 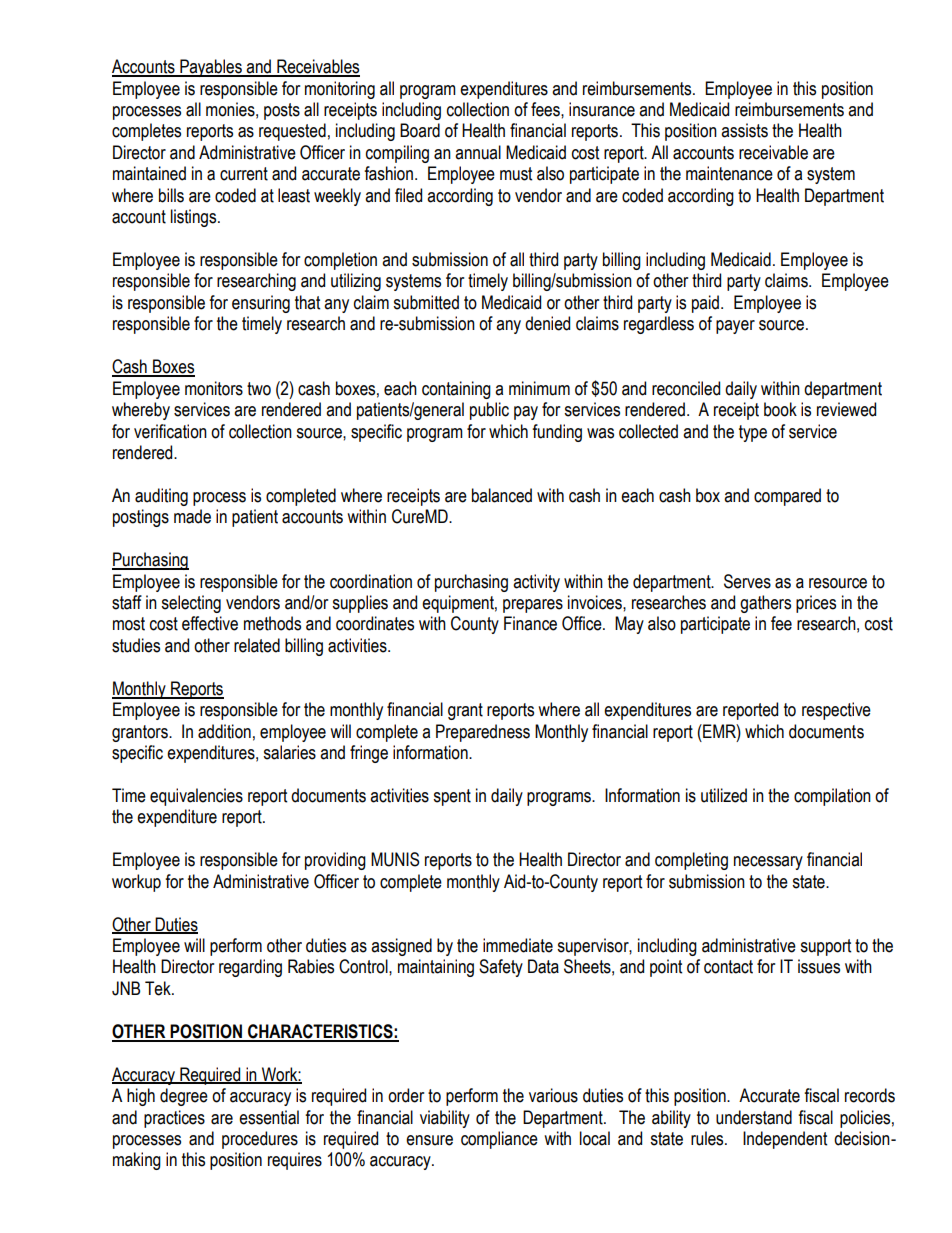 What do you see at coordinates (282, 111) in the screenshot?
I see `posts` at bounding box center [282, 111].
